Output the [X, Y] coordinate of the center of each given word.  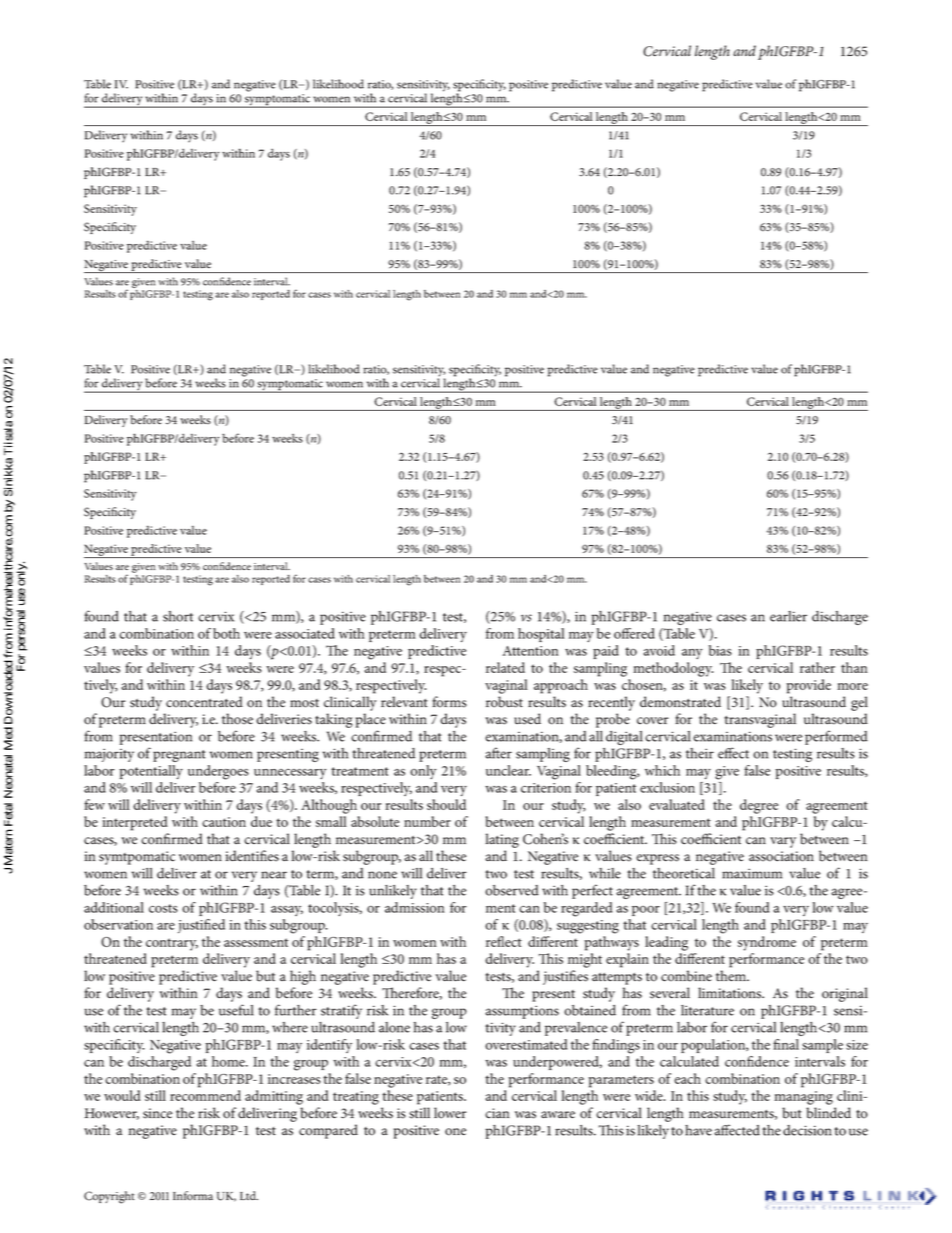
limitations [731, 993]
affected [737, 1130]
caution [224, 822]
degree [759, 806]
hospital [541, 635]
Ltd [249, 1195]
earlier [788, 616]
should [446, 804]
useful [236, 1010]
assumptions [522, 1012]
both [226, 633]
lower [450, 1113]
